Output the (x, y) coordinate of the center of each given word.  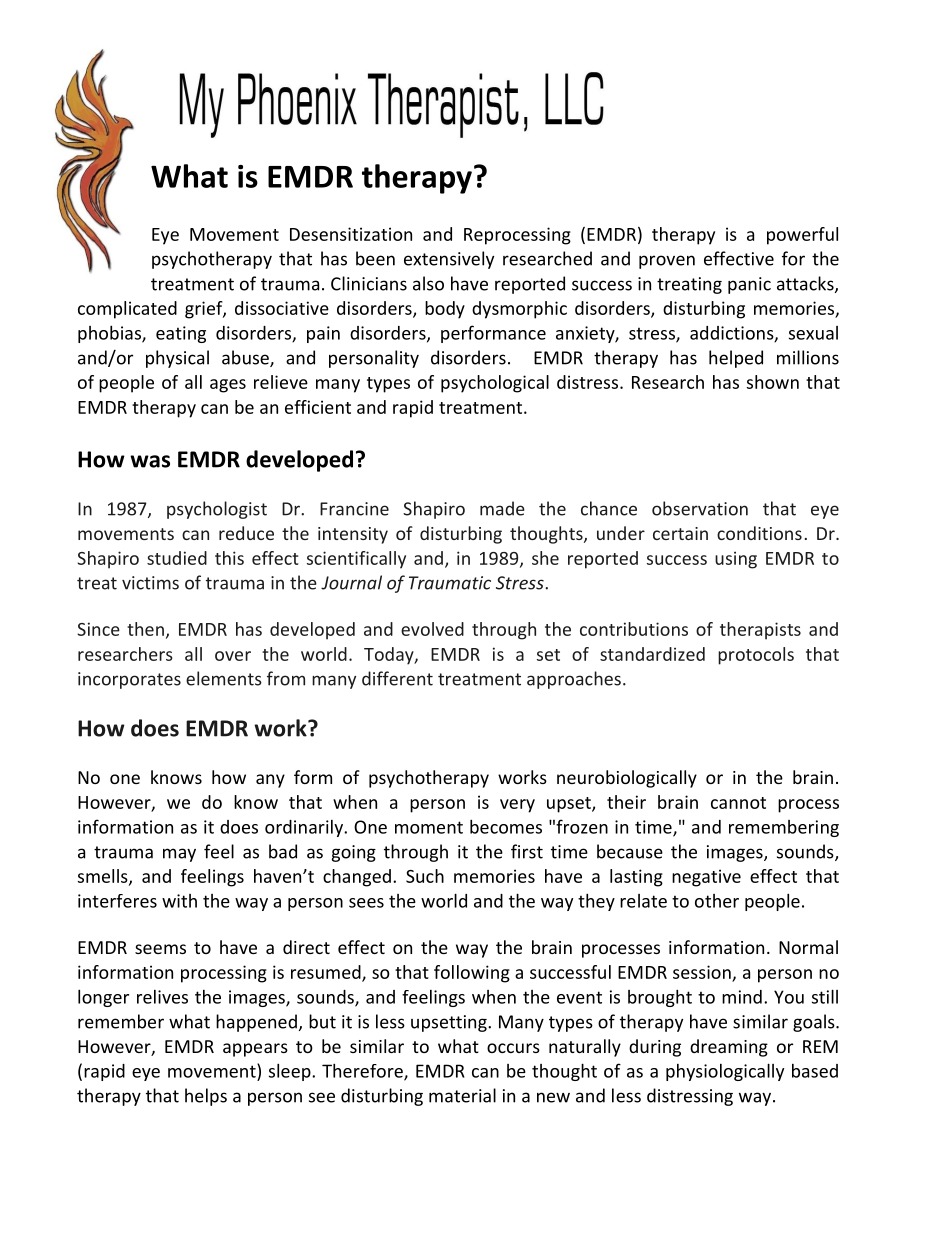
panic (749, 285)
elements (224, 678)
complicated (127, 310)
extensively (449, 260)
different (397, 678)
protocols (756, 656)
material (462, 1095)
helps (206, 1097)
